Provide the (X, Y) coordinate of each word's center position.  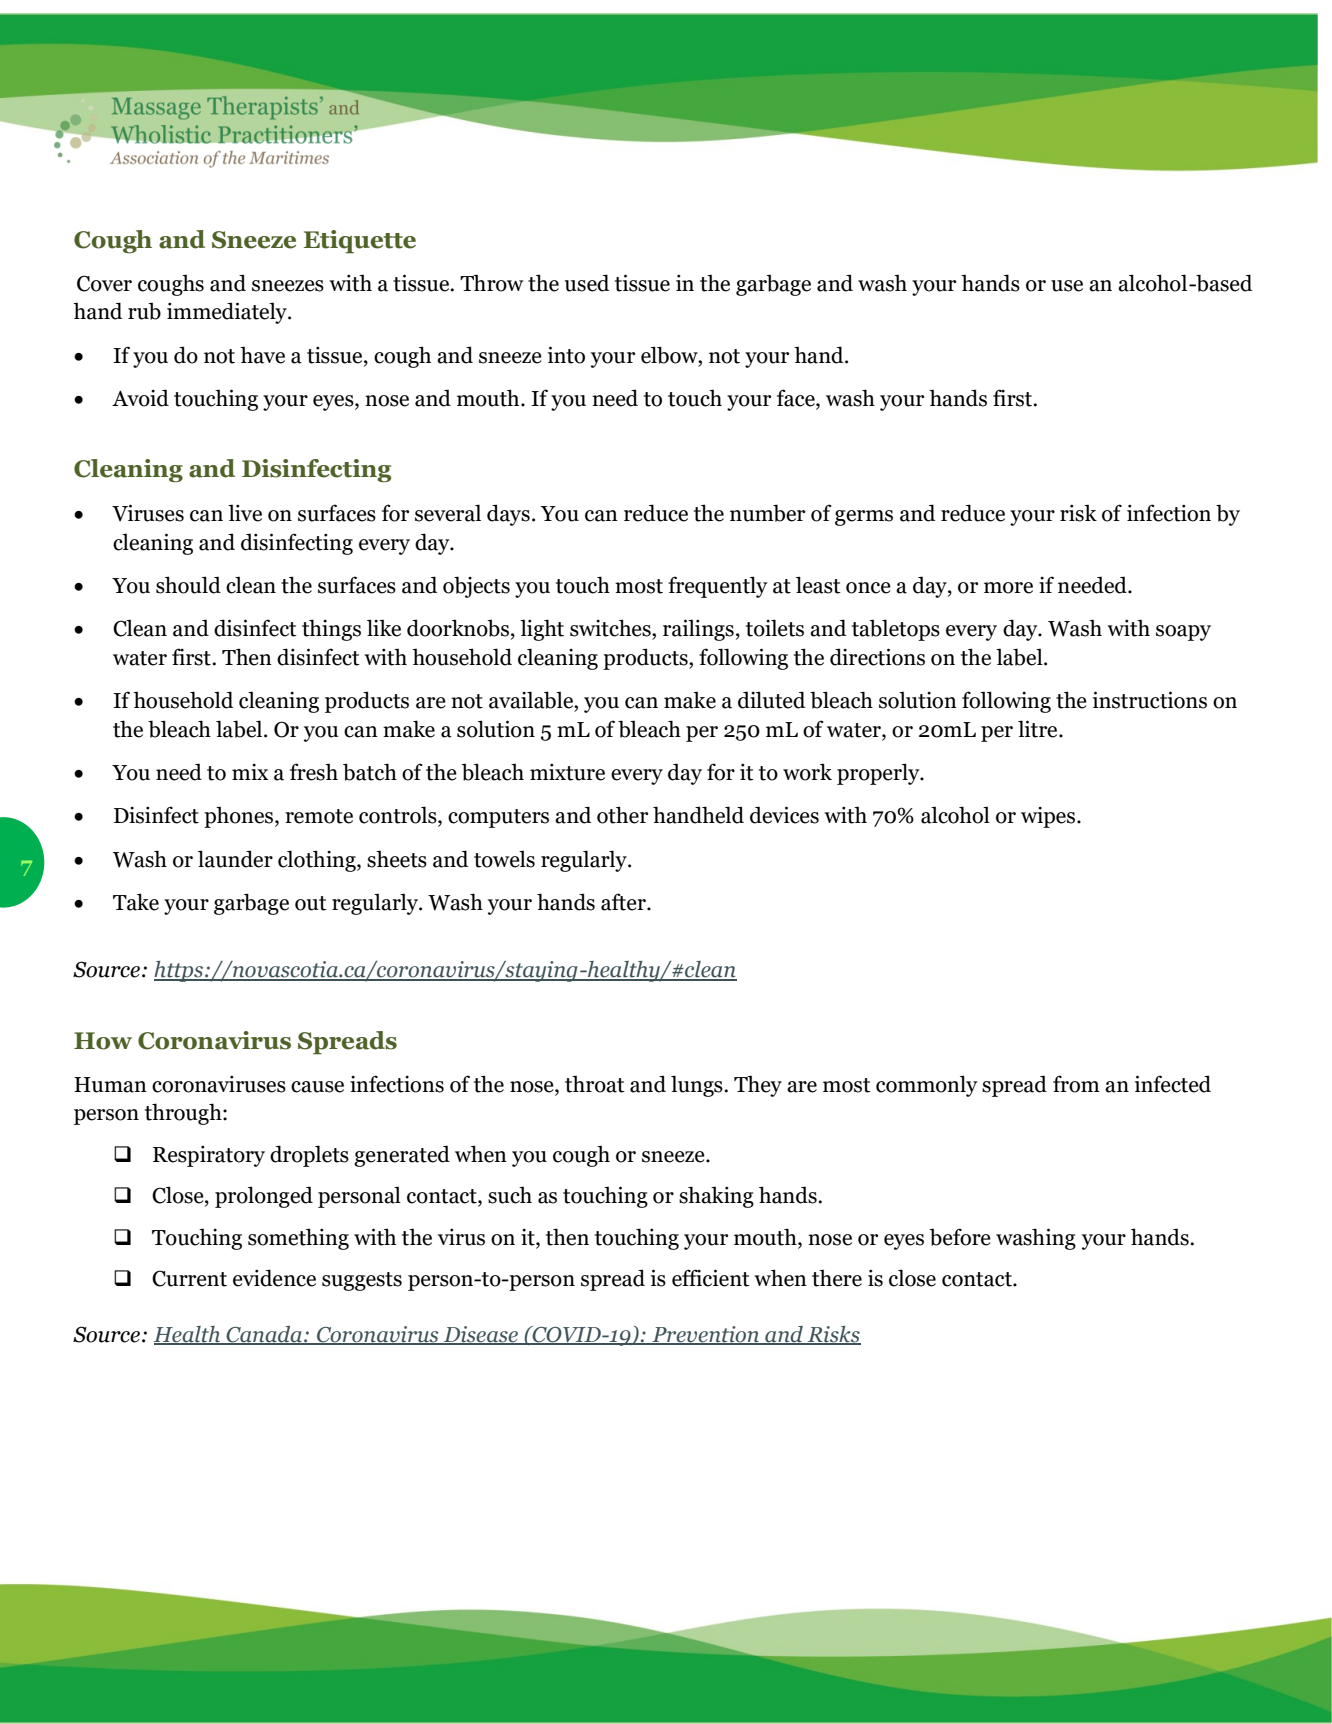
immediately (228, 313)
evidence (274, 1278)
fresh (314, 772)
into (566, 355)
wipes (1048, 817)
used (587, 283)
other (622, 815)
